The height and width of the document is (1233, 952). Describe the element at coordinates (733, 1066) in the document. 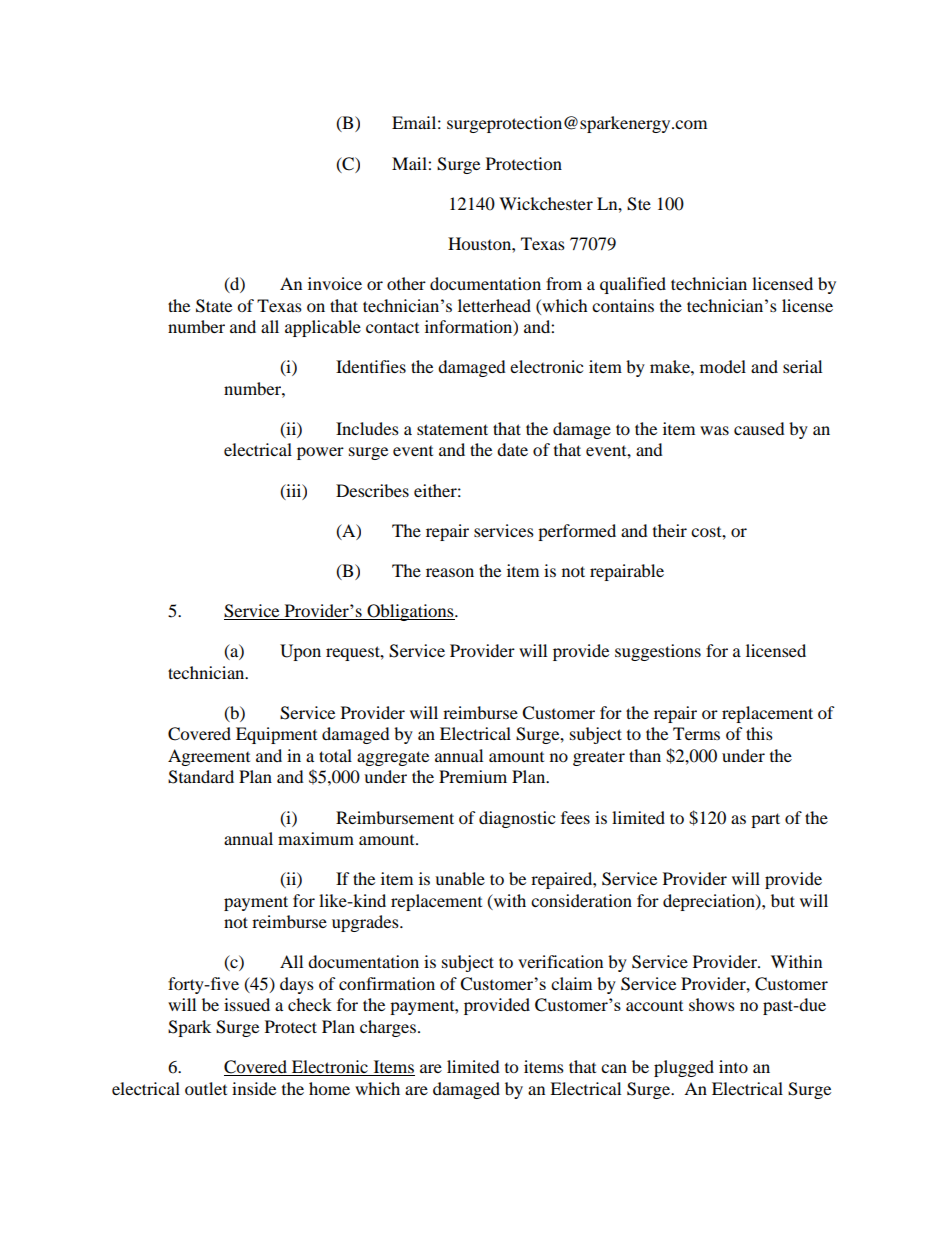

I see `into` at that location.
